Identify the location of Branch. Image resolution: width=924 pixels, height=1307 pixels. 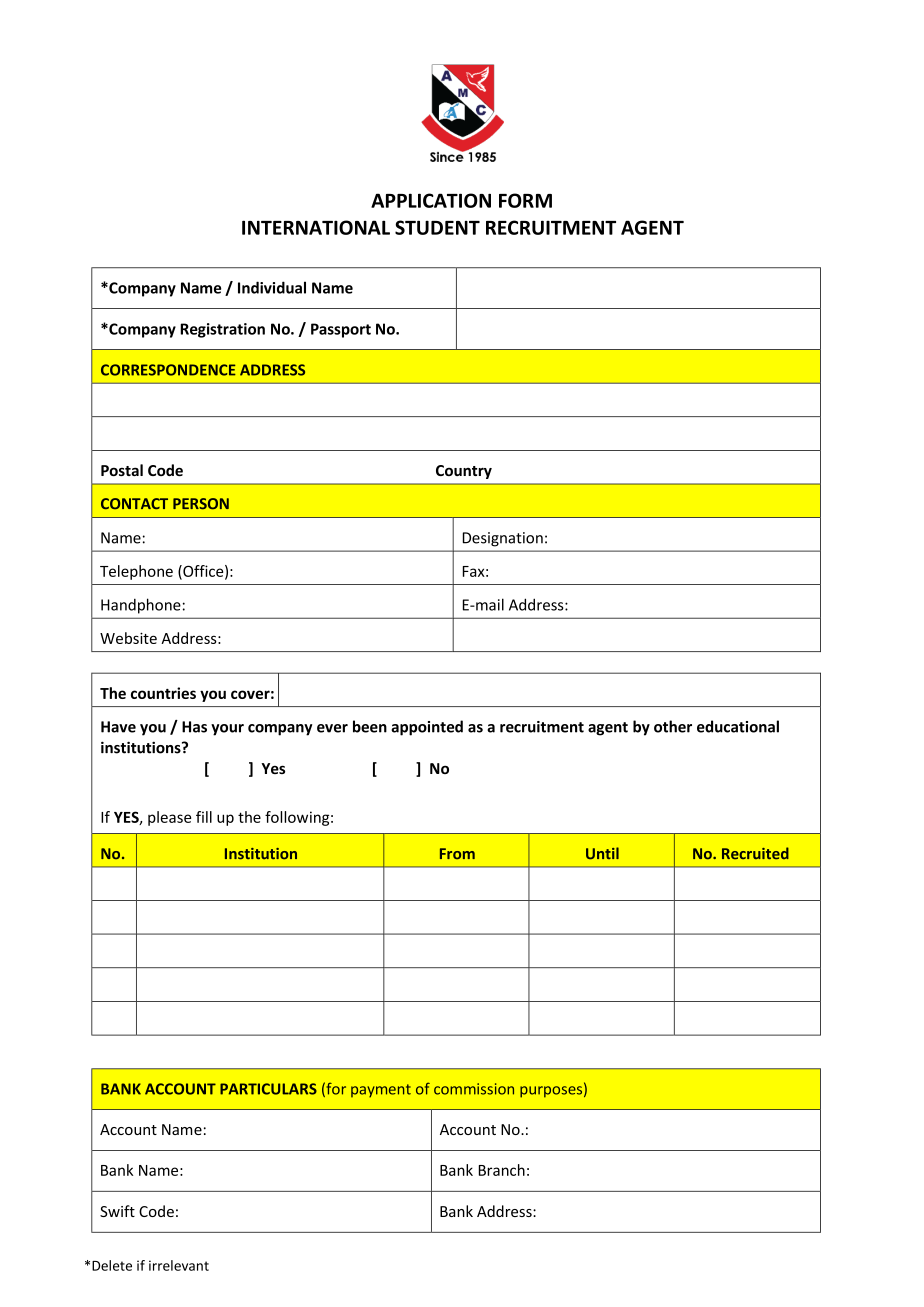
(502, 1170).
